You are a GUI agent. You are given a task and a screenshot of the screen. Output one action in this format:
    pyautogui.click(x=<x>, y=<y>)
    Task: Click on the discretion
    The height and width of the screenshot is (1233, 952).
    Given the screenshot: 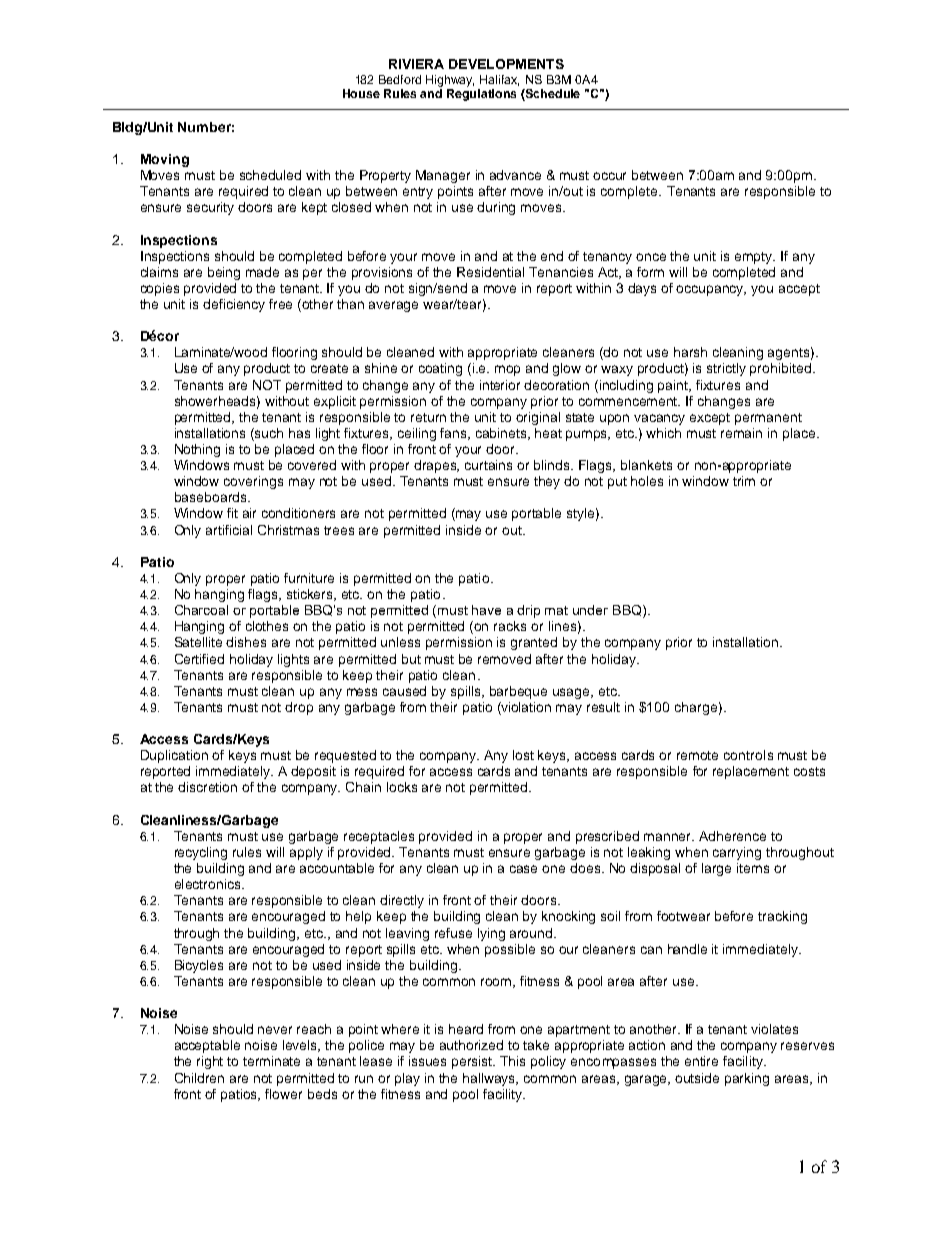 What is the action you would take?
    pyautogui.click(x=207, y=787)
